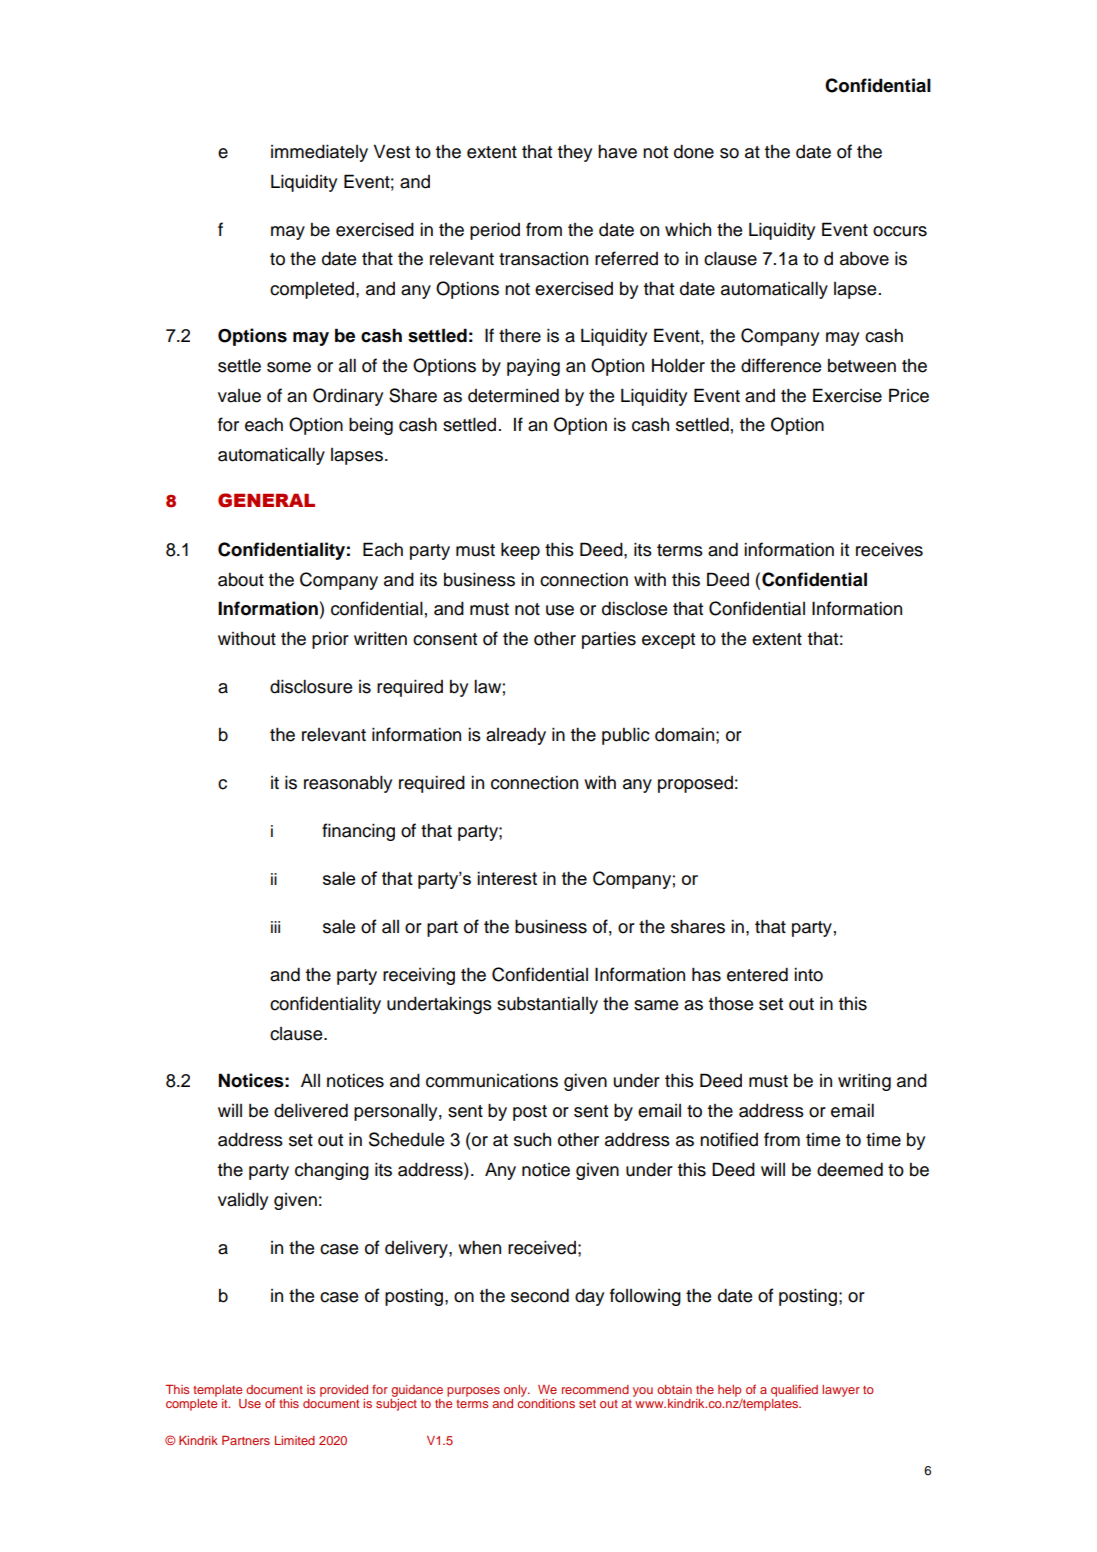  Describe the element at coordinates (348, 784) in the page. I see `reasonably` at that location.
